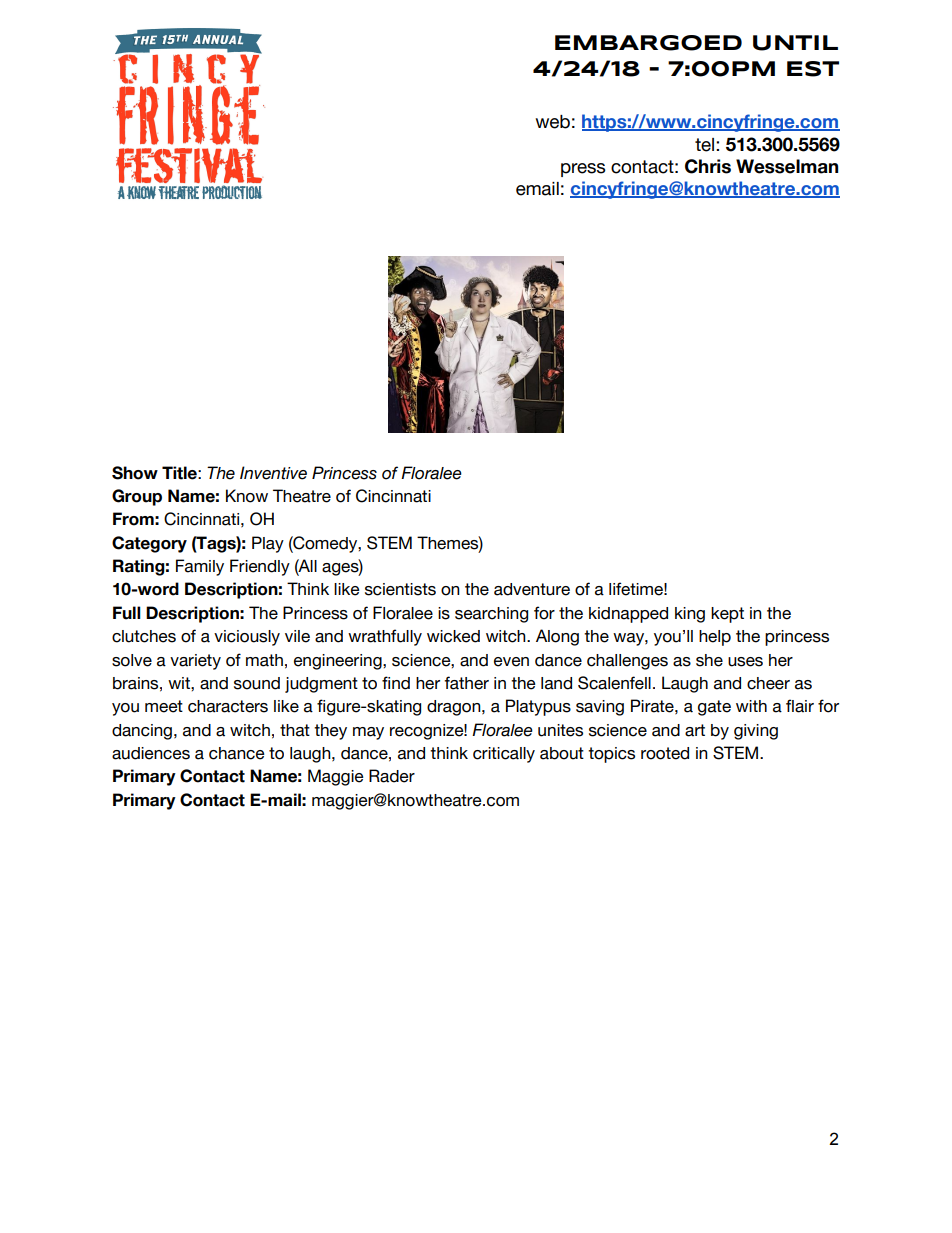 Image resolution: width=952 pixels, height=1233 pixels. I want to click on UNTIL, so click(795, 43).
